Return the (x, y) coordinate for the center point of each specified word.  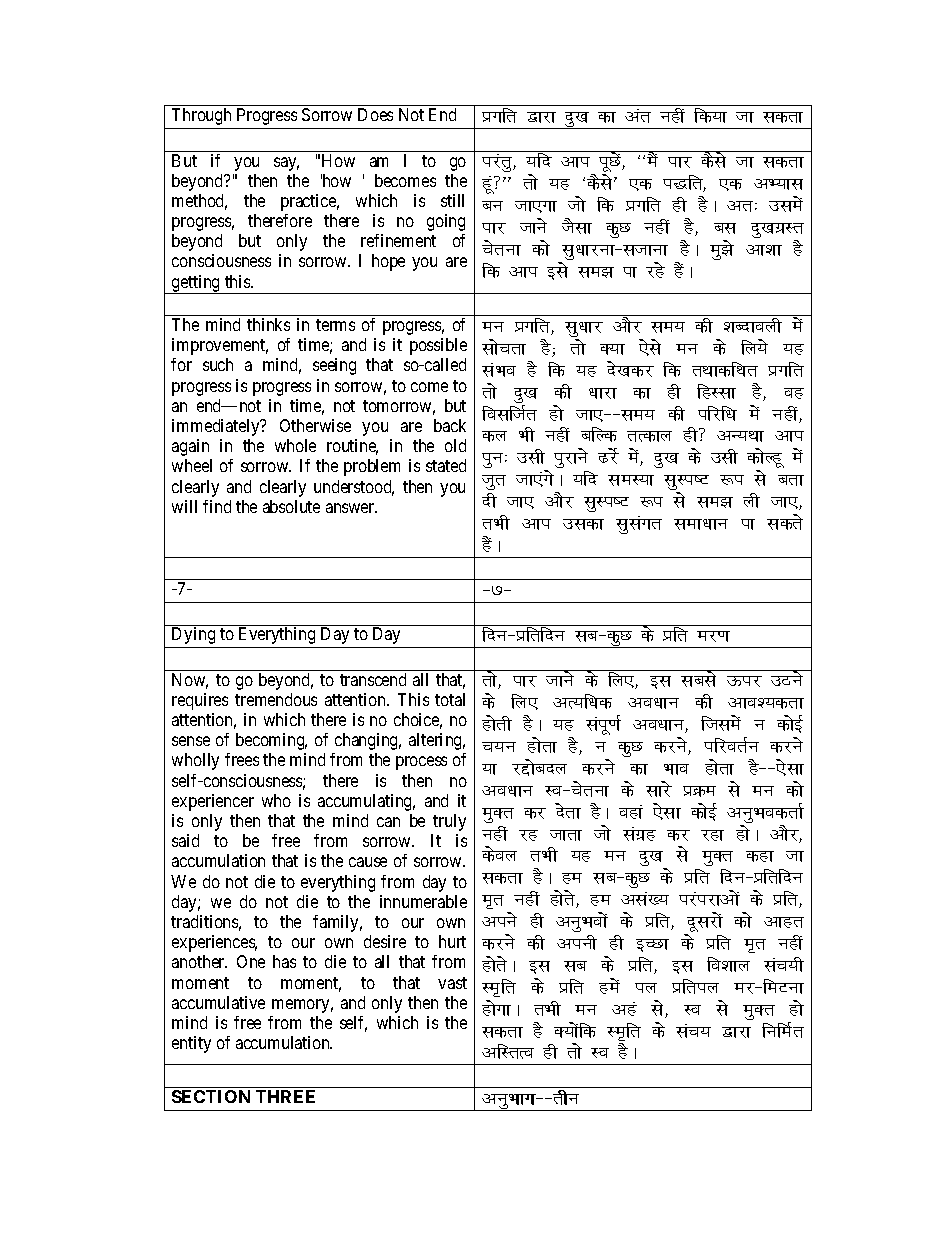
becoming (271, 741)
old (455, 445)
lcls (699, 678)
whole (295, 445)
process (421, 763)
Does (375, 114)
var (638, 116)
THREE (285, 1096)
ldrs (785, 522)
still (452, 200)
